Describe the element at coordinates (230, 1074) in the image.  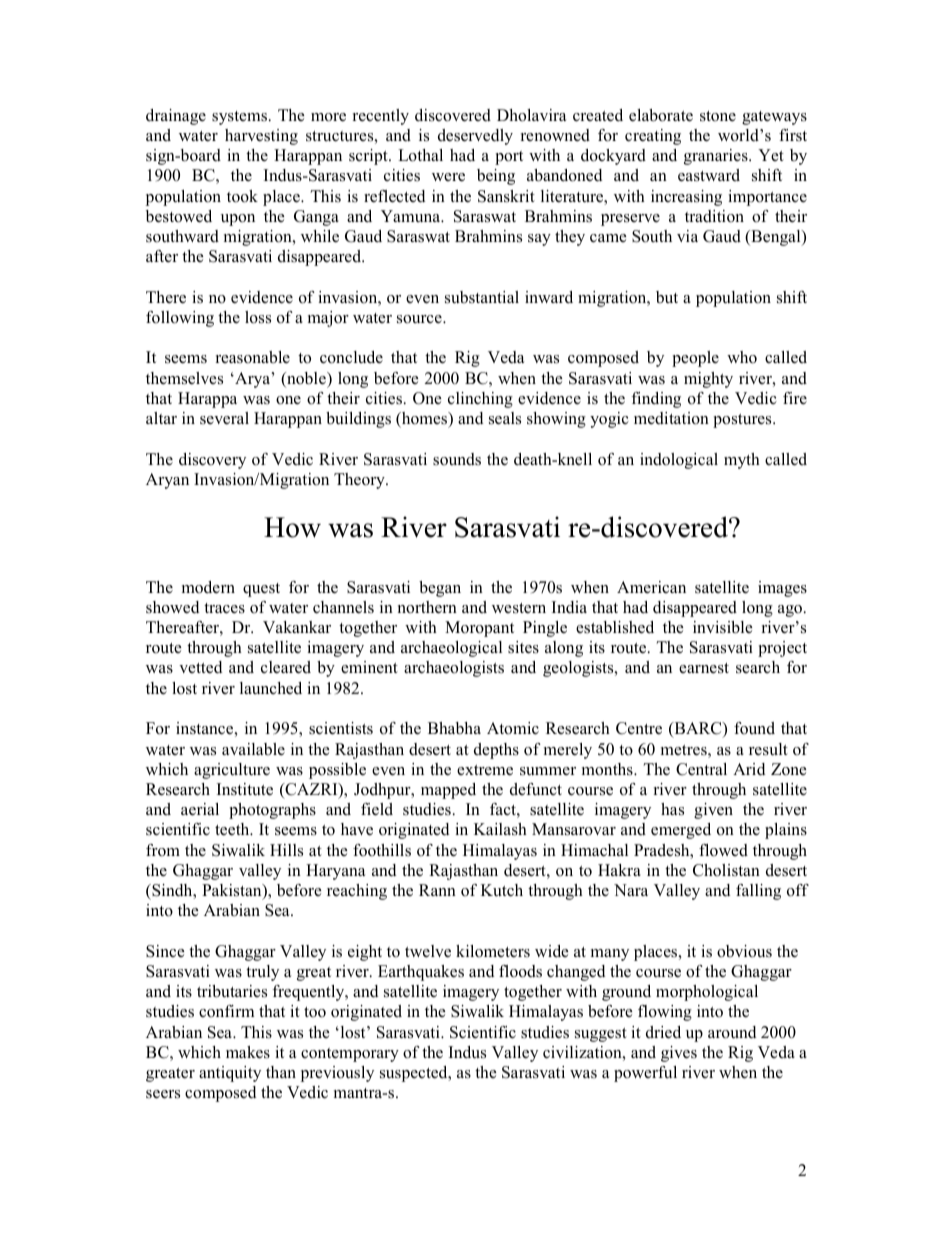
I see `antiquity` at that location.
